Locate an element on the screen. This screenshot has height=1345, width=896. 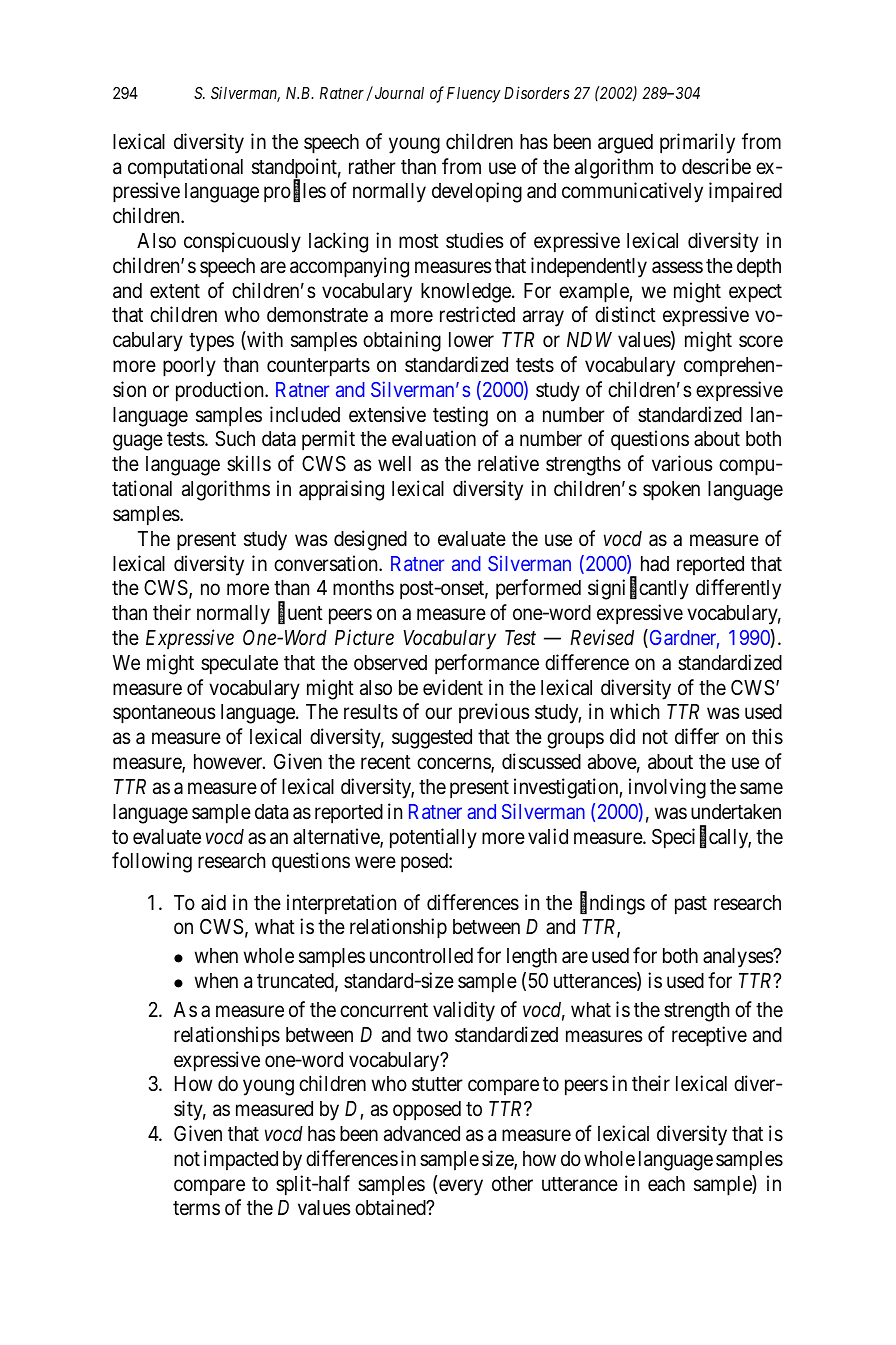
uncontrolled is located at coordinates (421, 956).
